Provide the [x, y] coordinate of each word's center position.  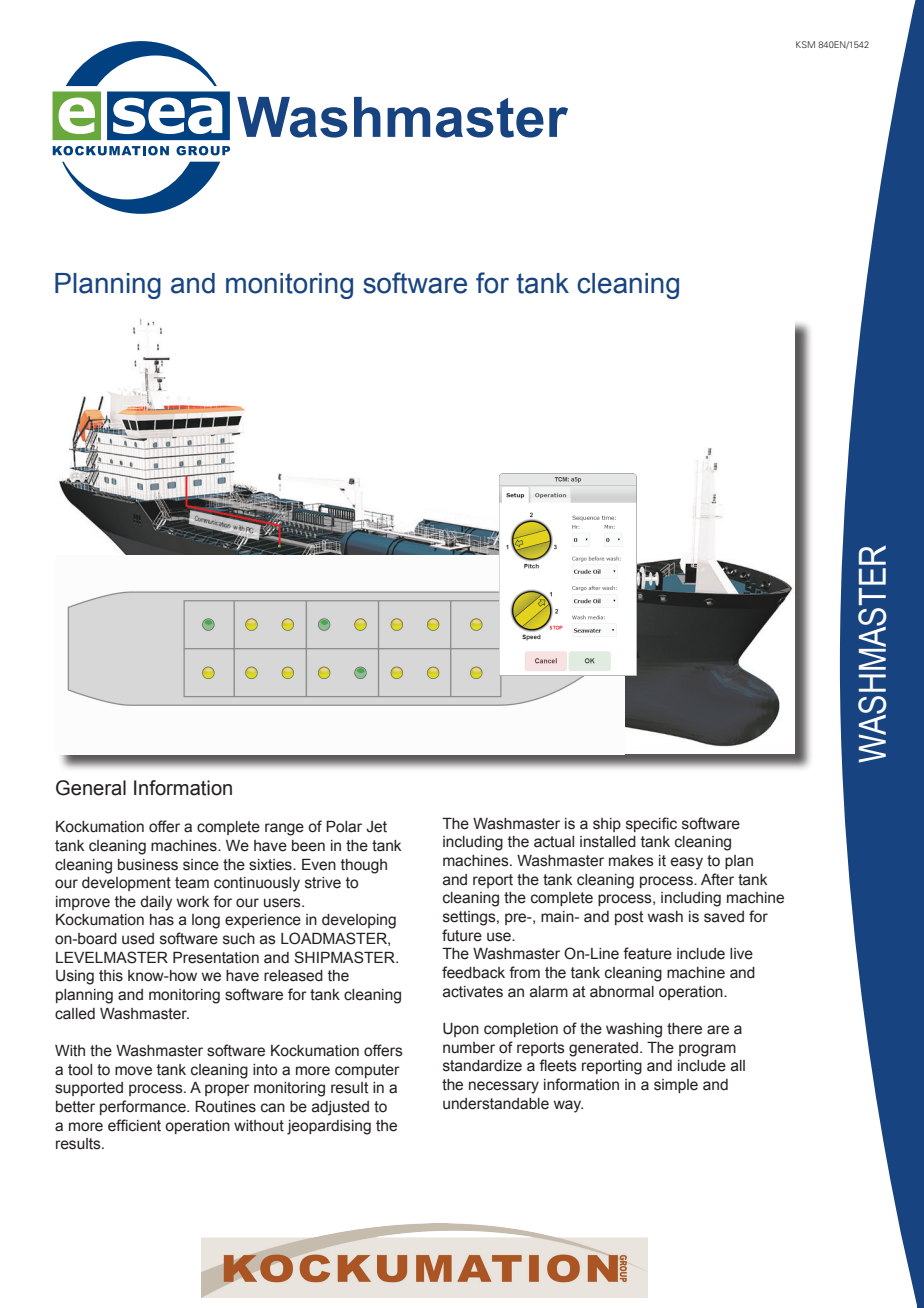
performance [144, 1107]
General [91, 788]
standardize [482, 1066]
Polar [344, 827]
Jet [376, 827]
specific [651, 824]
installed [608, 842]
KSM [805, 44]
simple [676, 1086]
